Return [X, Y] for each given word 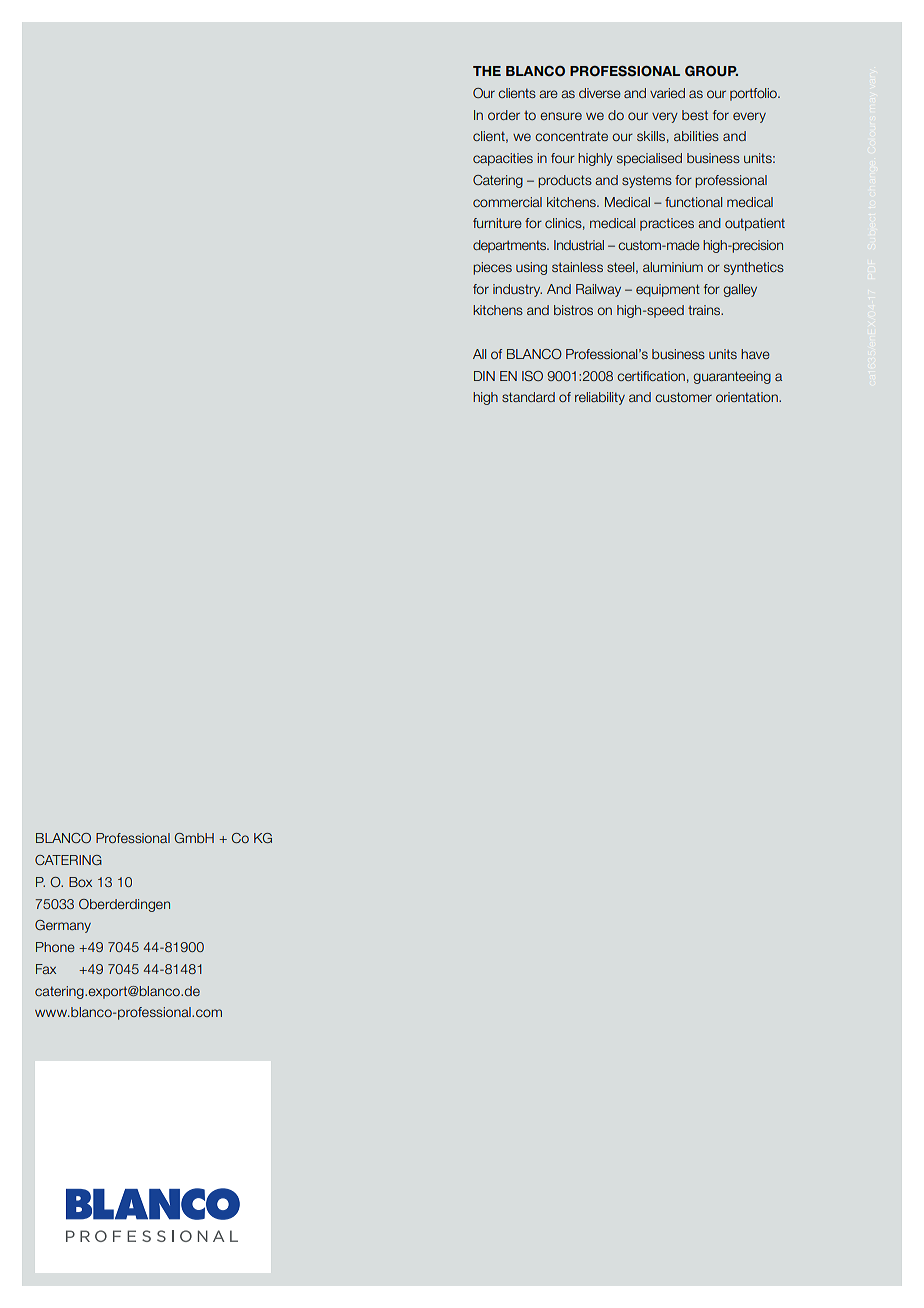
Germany [63, 926]
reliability [600, 398]
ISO [532, 376]
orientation [748, 397]
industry [517, 290]
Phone [55, 947]
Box [80, 882]
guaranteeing [732, 377]
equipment [668, 290]
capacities [503, 159]
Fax [46, 969]
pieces [492, 268]
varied [667, 93]
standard [528, 397]
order [504, 115]
